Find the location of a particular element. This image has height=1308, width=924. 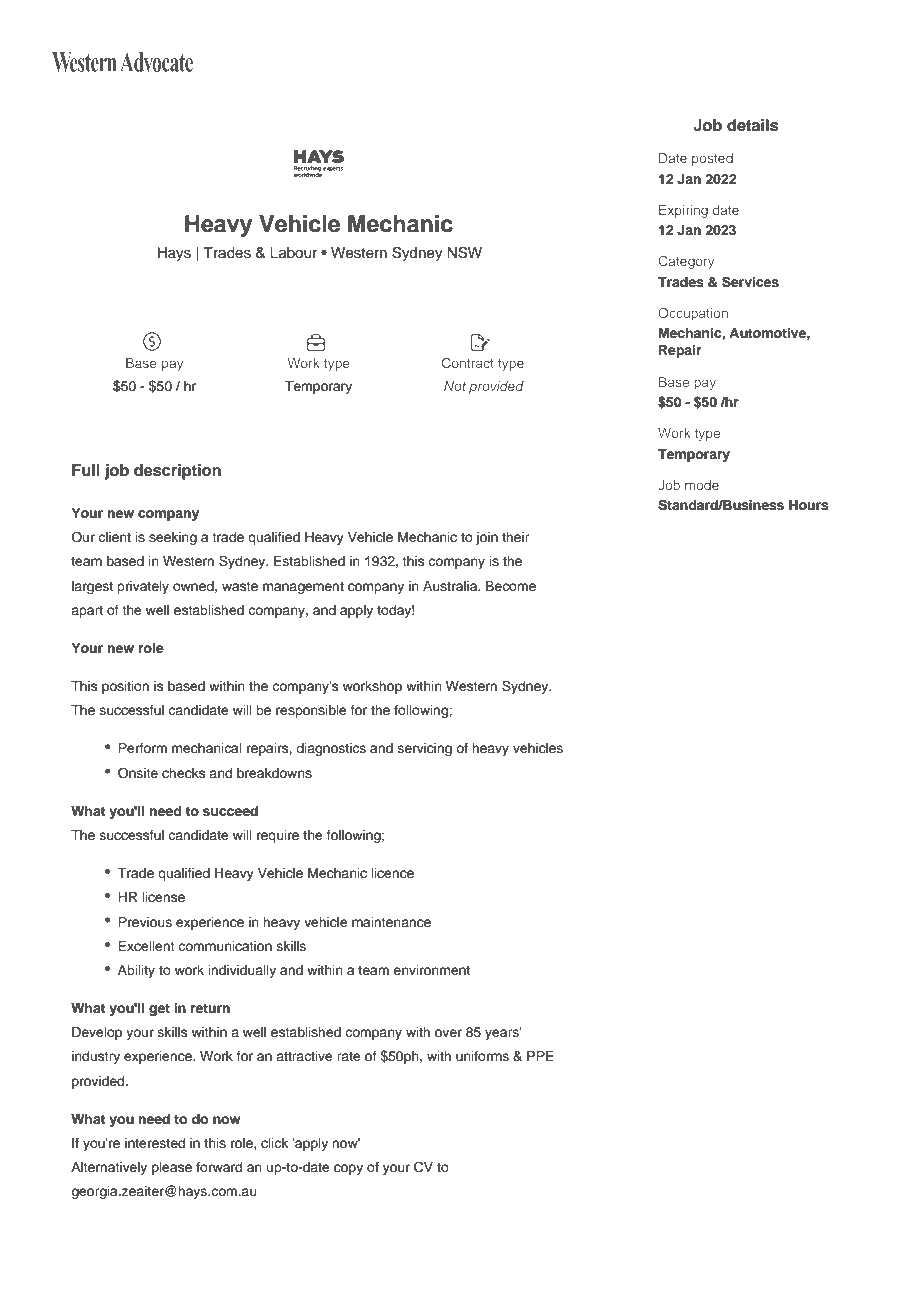

position is located at coordinates (125, 687).
